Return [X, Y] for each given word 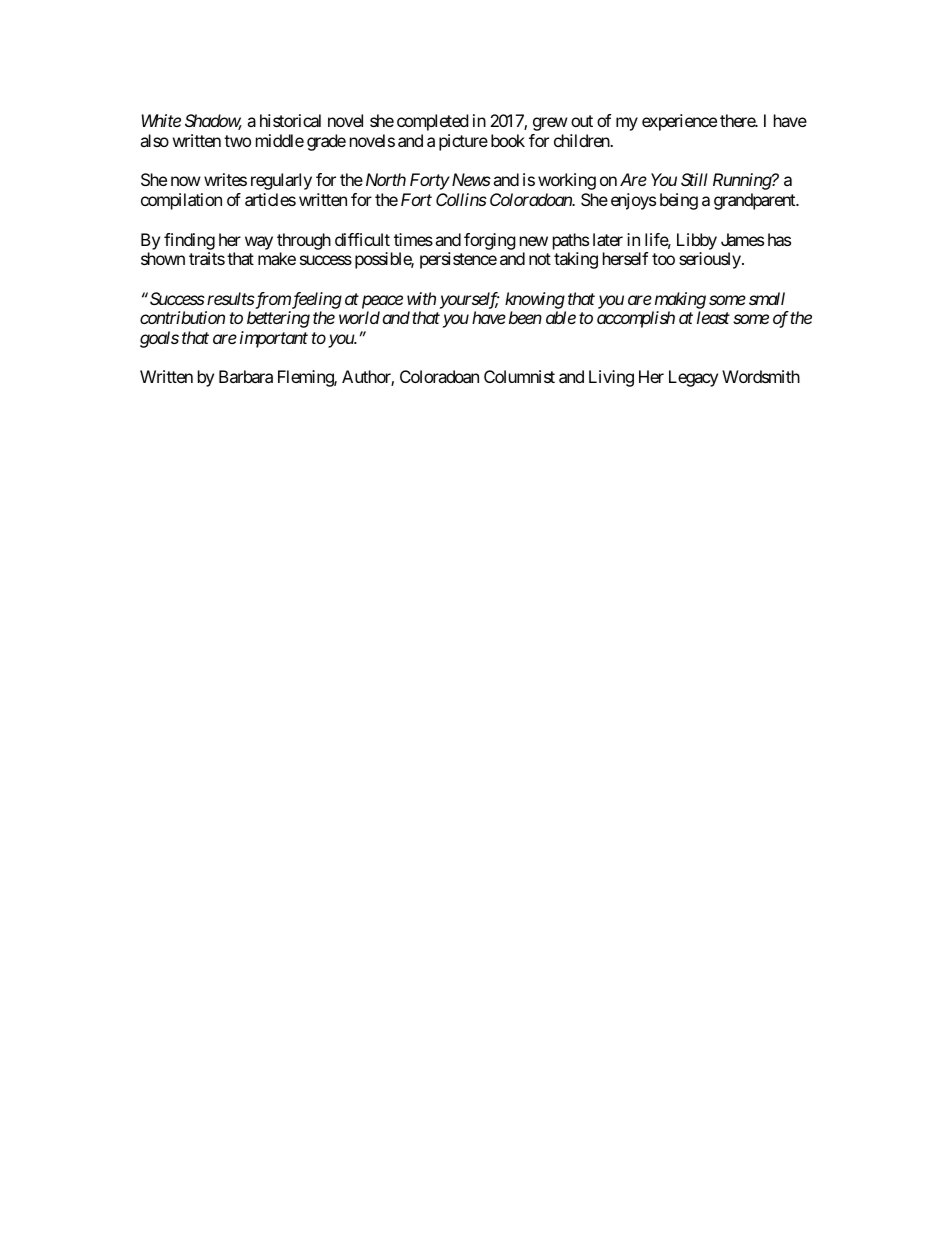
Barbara [246, 376]
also [154, 140]
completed [432, 122]
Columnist [519, 376]
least [713, 317]
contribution [182, 317]
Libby [697, 241]
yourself [469, 300]
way [259, 243]
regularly [281, 181]
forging [490, 241]
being [679, 201]
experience [679, 122]
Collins [461, 199]
